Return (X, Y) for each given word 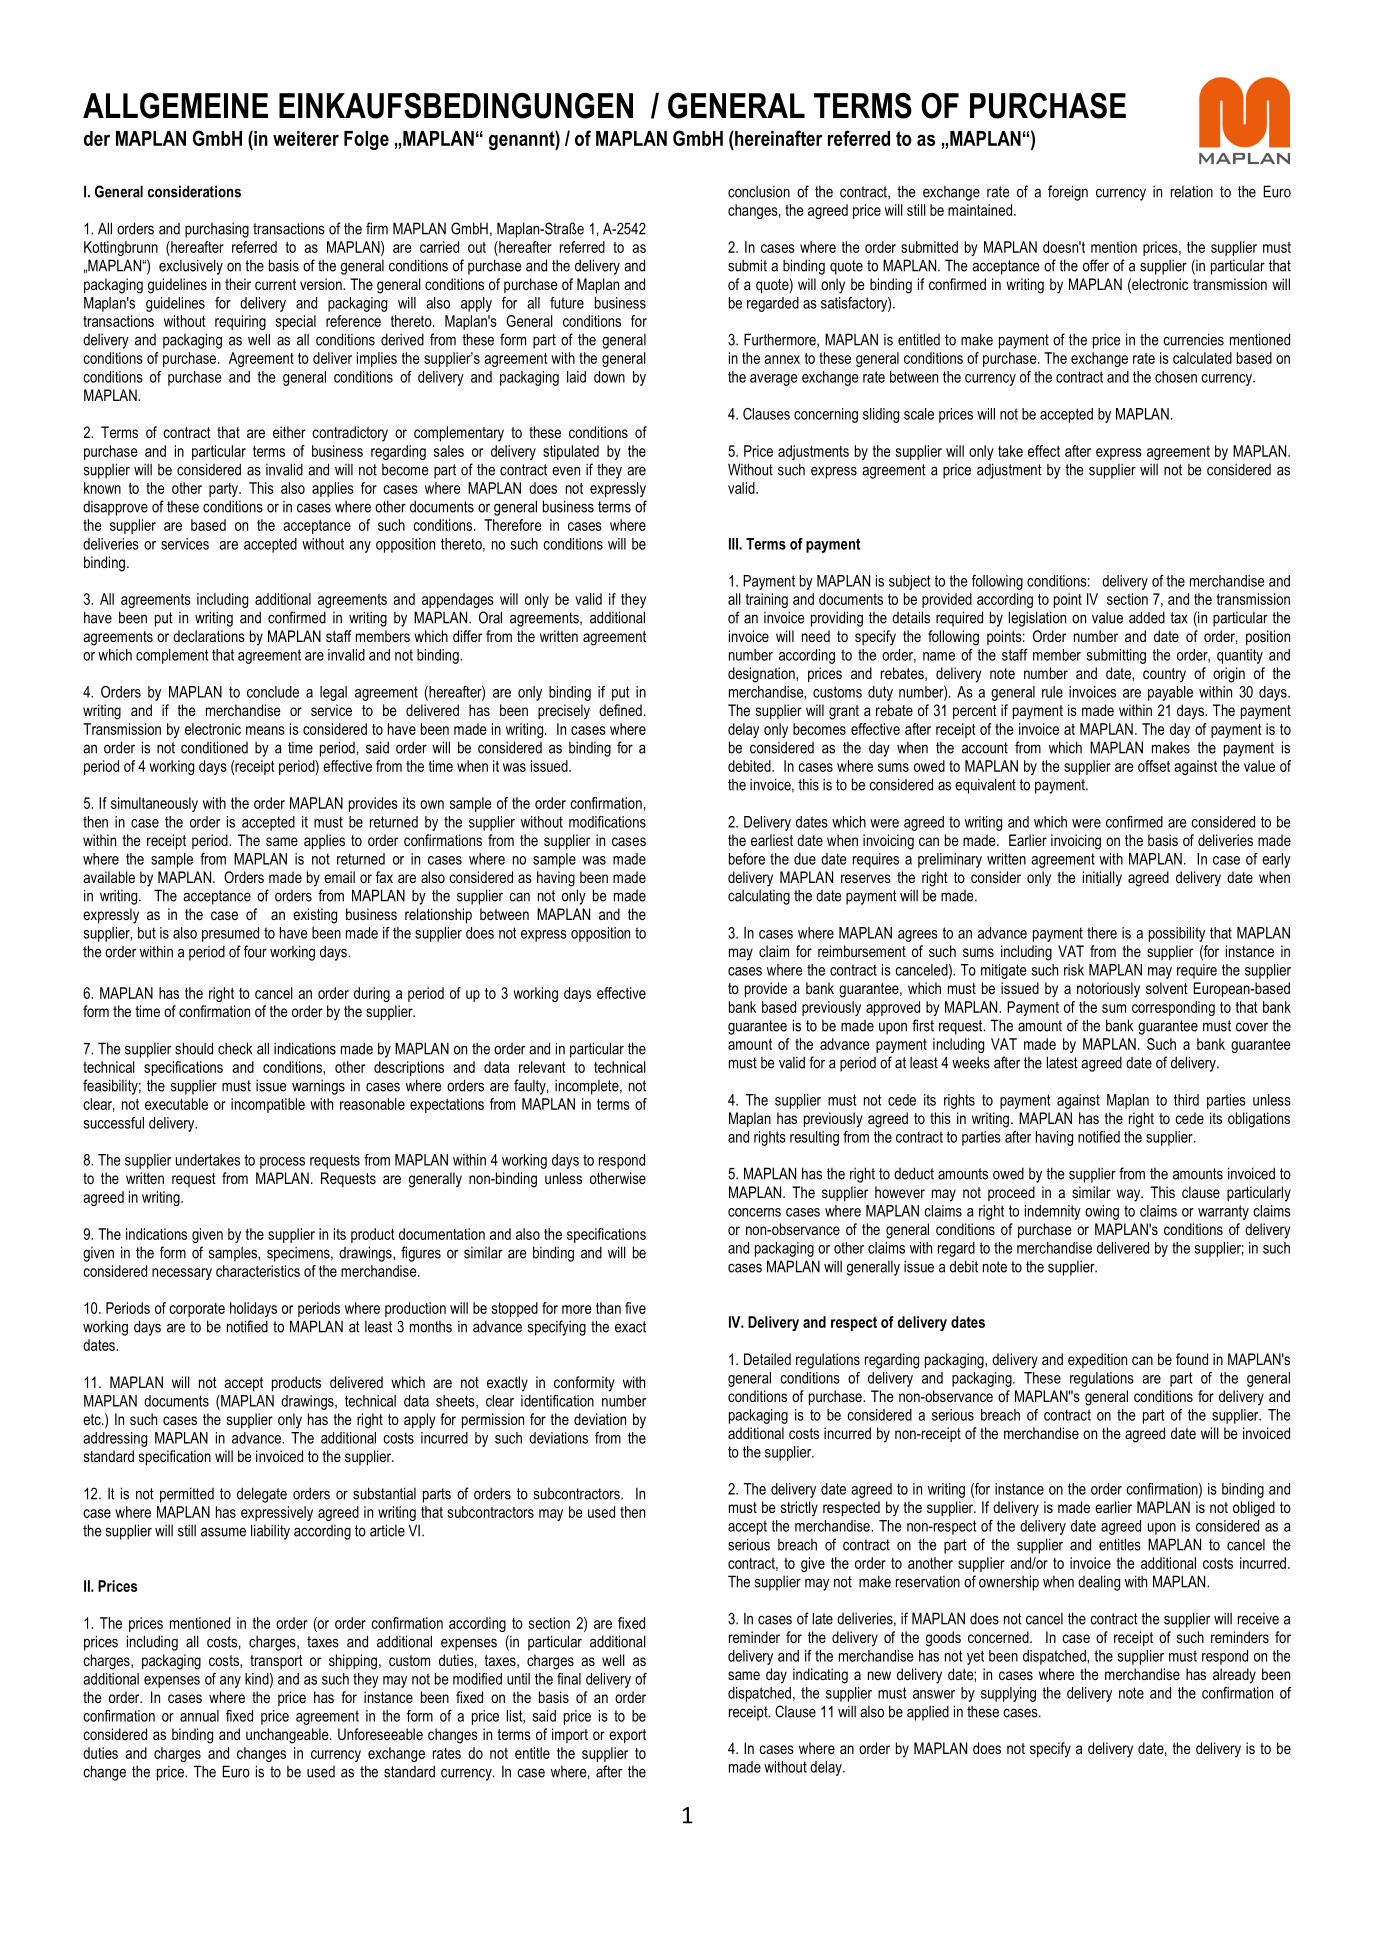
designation (762, 675)
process (282, 1163)
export (627, 1736)
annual (199, 1716)
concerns (754, 1212)
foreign (1068, 193)
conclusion (759, 192)
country (1164, 675)
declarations (209, 636)
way (1130, 1195)
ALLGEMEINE (175, 106)
